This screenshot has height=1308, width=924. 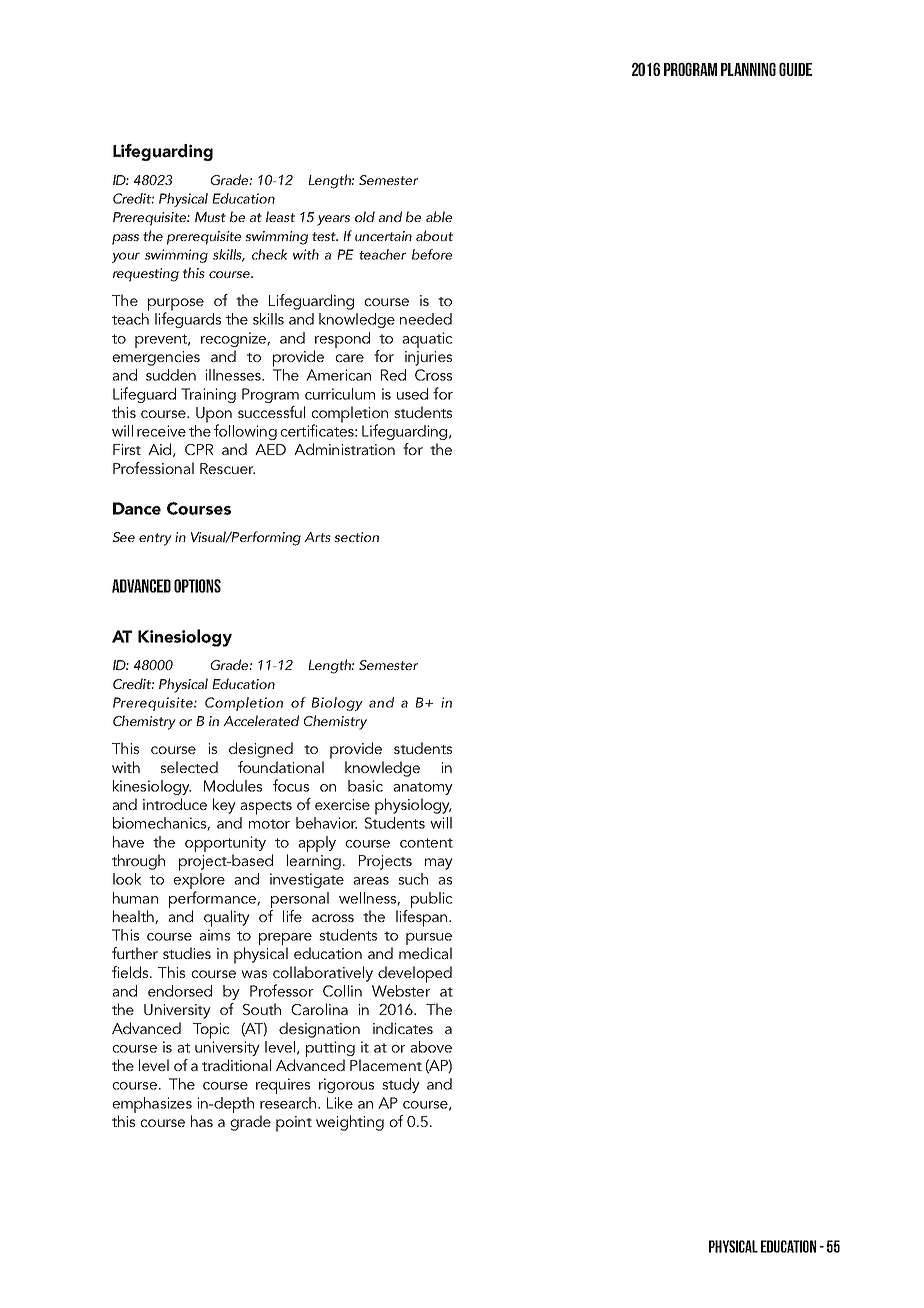 What do you see at coordinates (412, 394) in the screenshot?
I see `used` at bounding box center [412, 394].
